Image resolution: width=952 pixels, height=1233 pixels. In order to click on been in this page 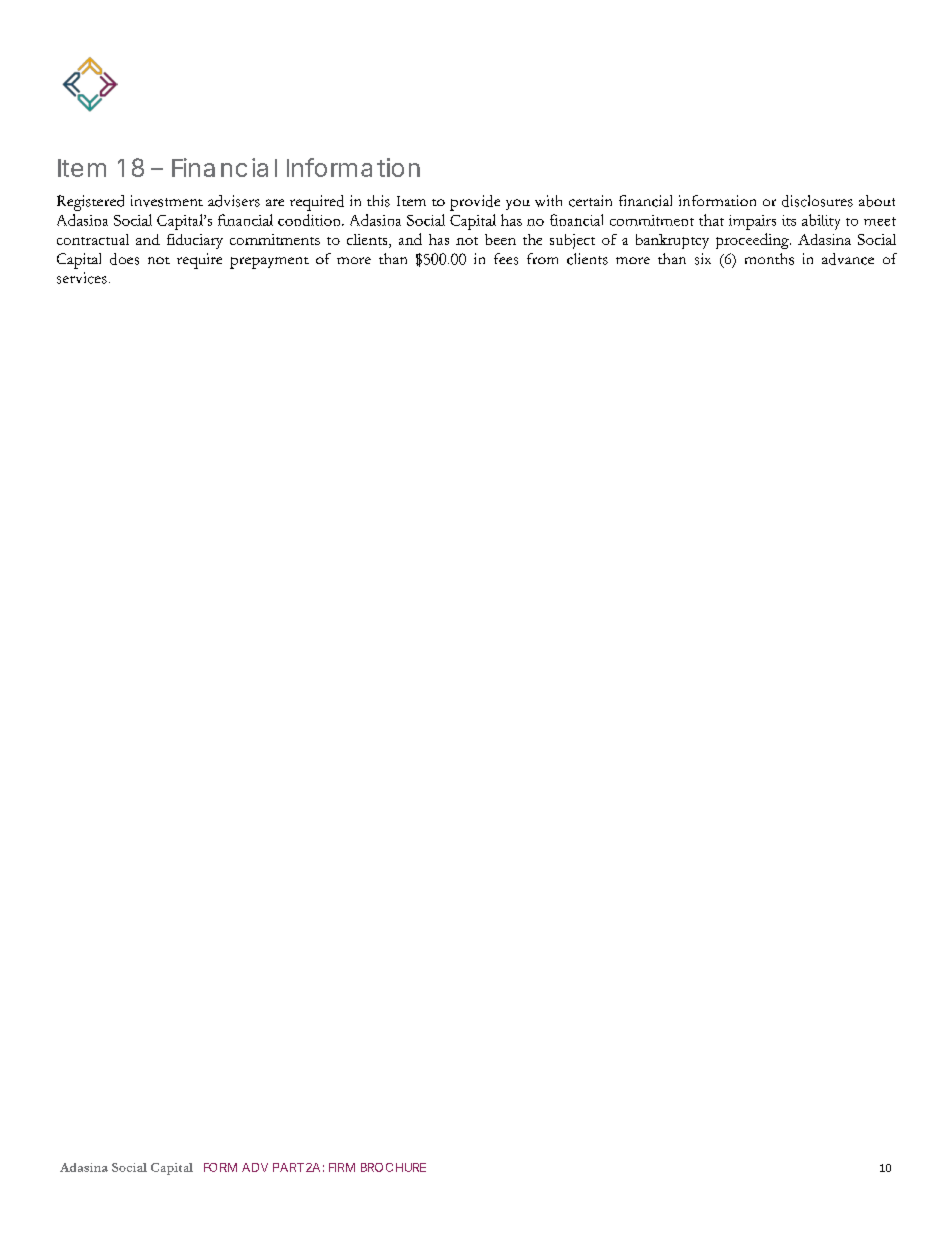, I will do `click(500, 239)`.
